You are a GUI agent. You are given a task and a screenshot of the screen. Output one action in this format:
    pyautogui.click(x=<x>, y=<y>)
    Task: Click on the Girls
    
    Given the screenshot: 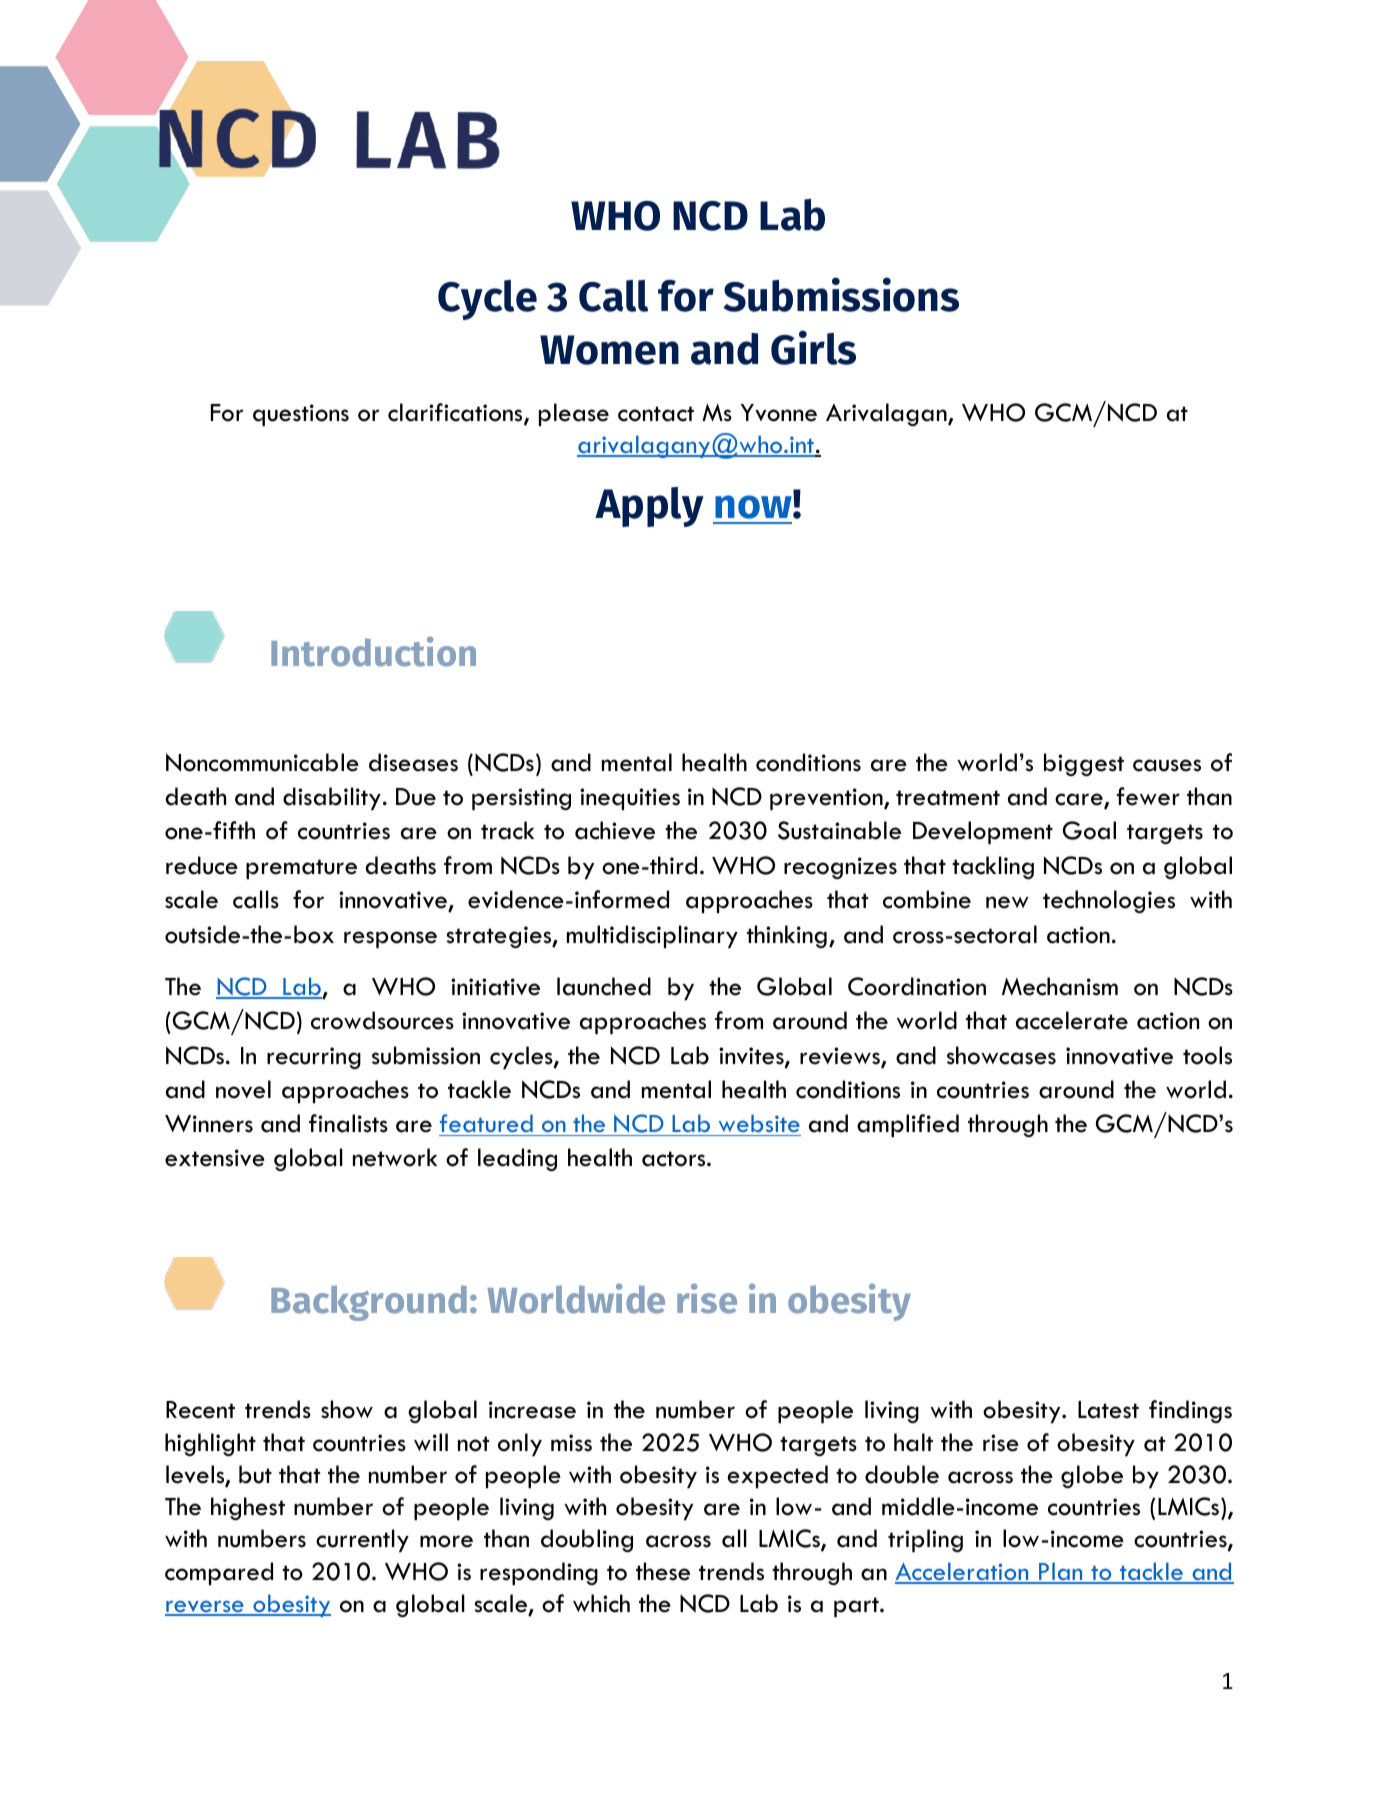 What is the action you would take?
    pyautogui.click(x=813, y=347)
